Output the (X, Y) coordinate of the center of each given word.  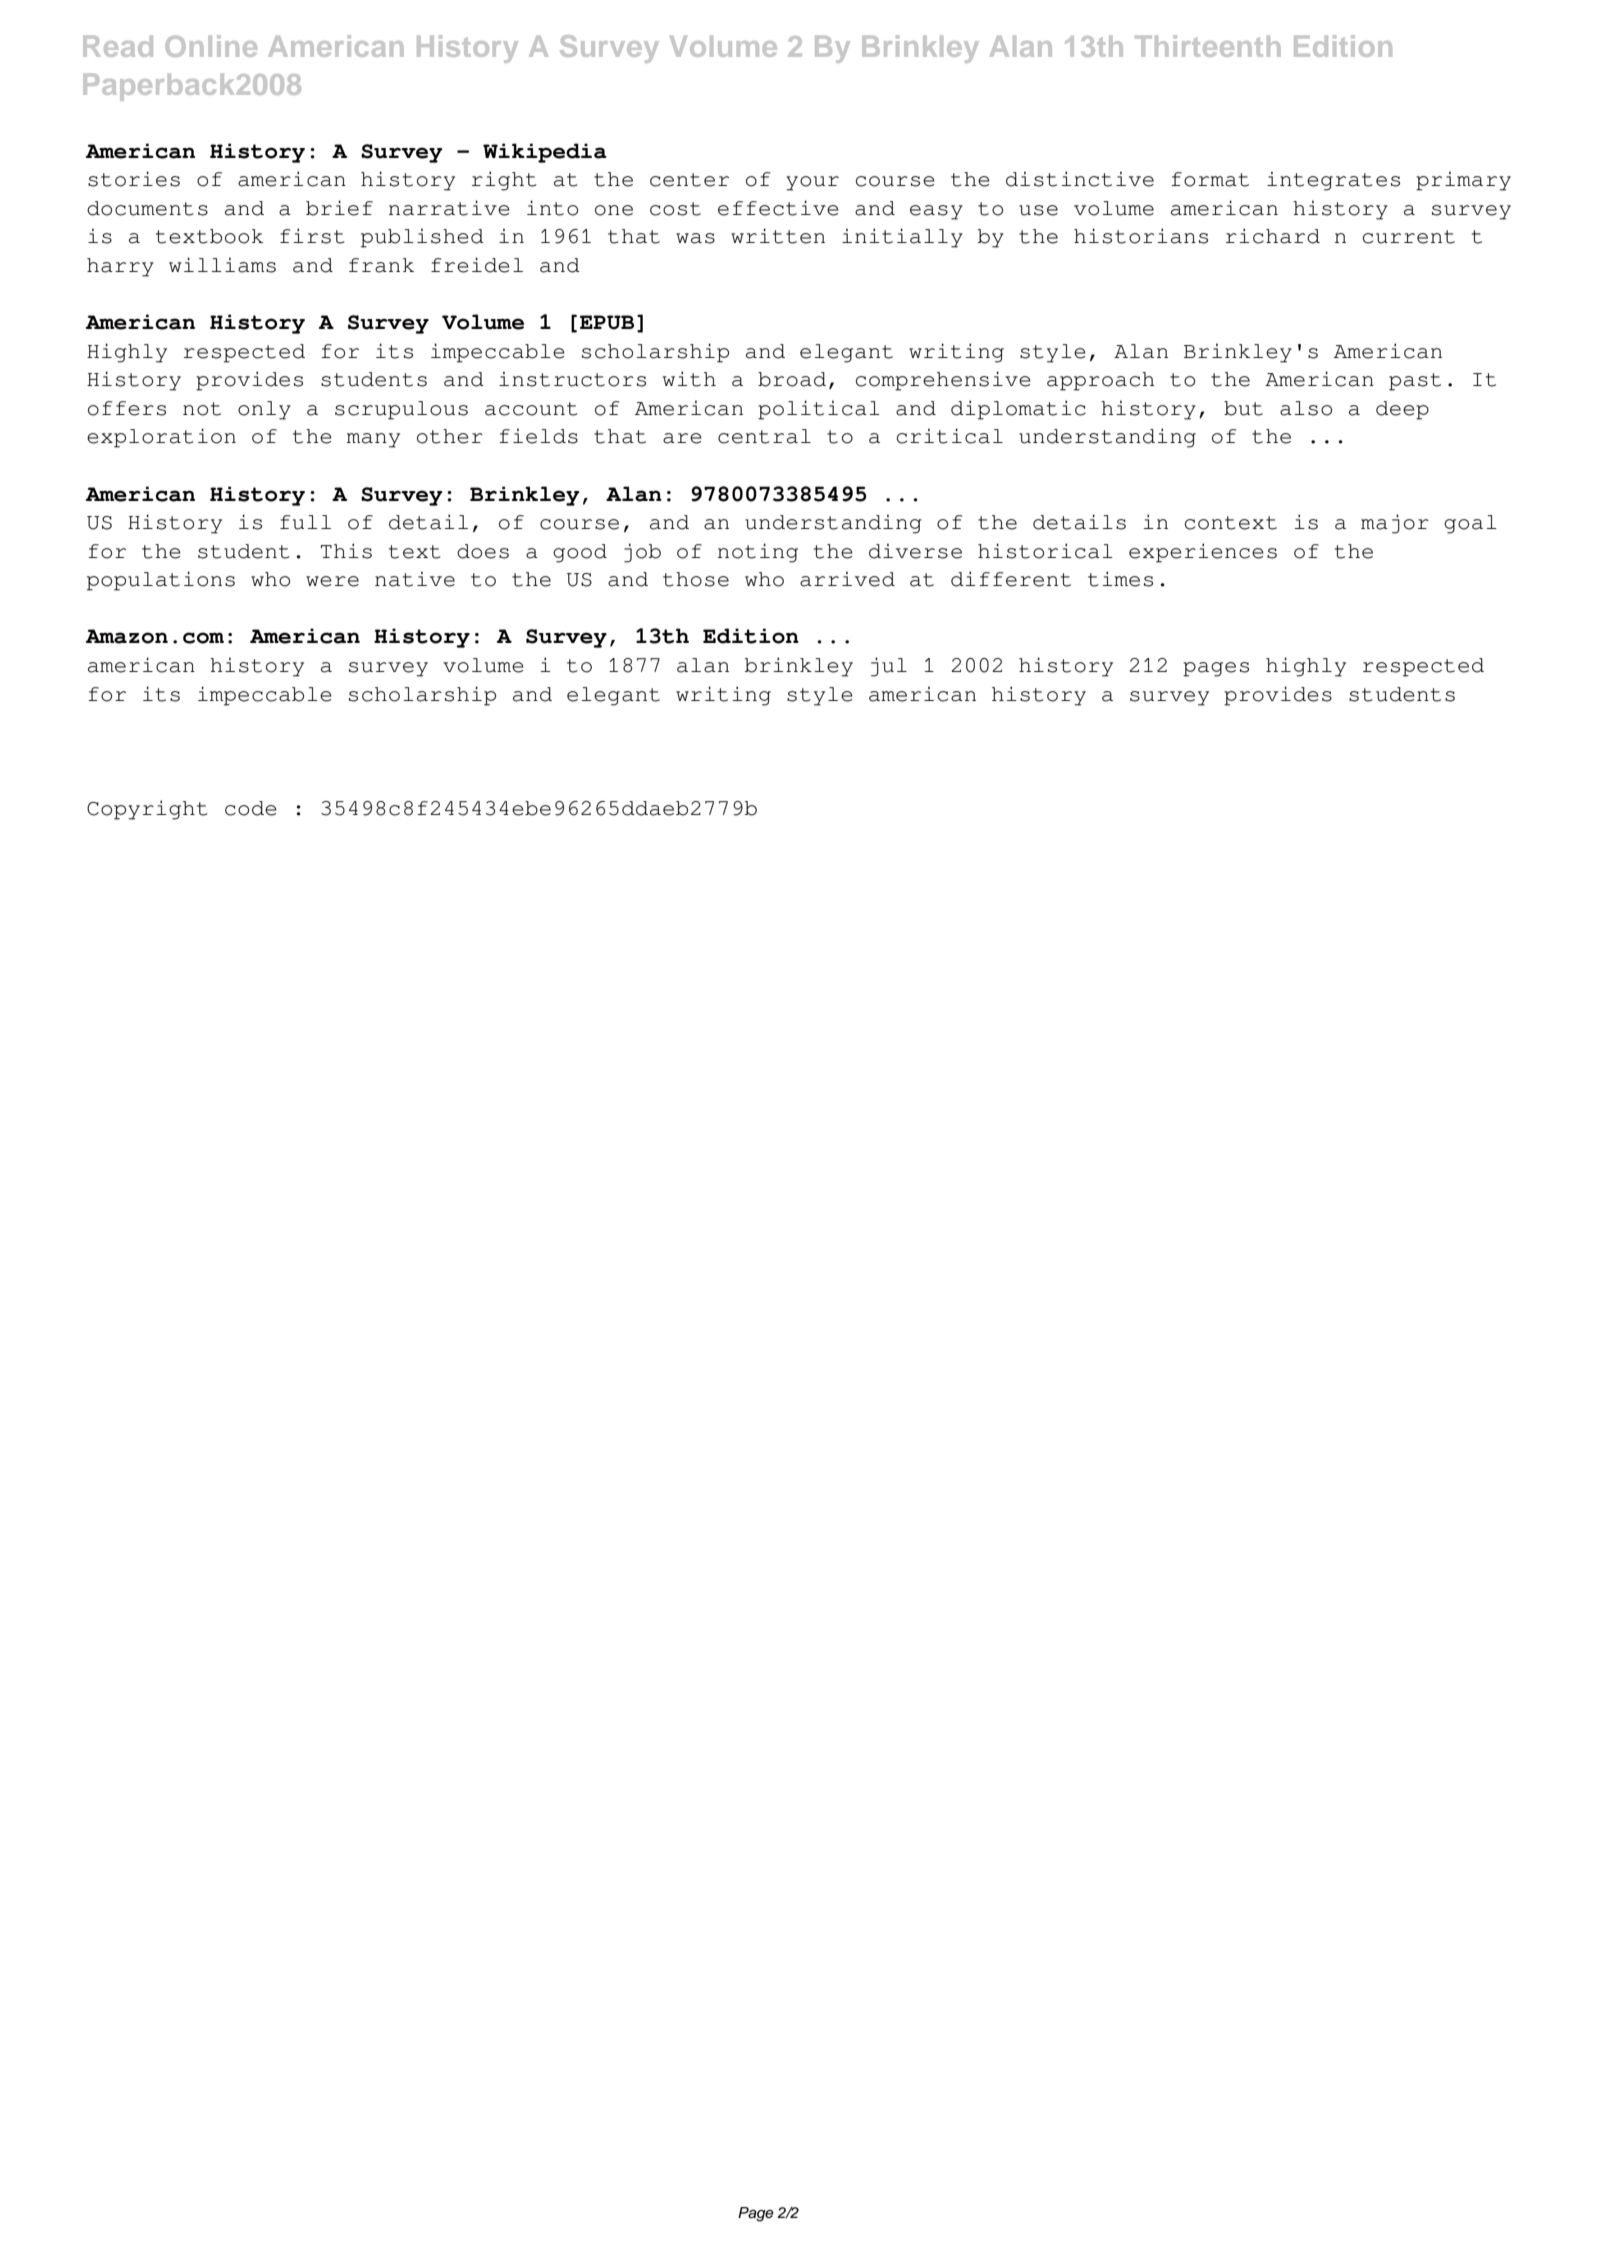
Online (211, 46)
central (764, 436)
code (251, 808)
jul (889, 667)
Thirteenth (1207, 46)
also (1306, 408)
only (264, 410)
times (1120, 579)
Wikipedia (545, 153)
